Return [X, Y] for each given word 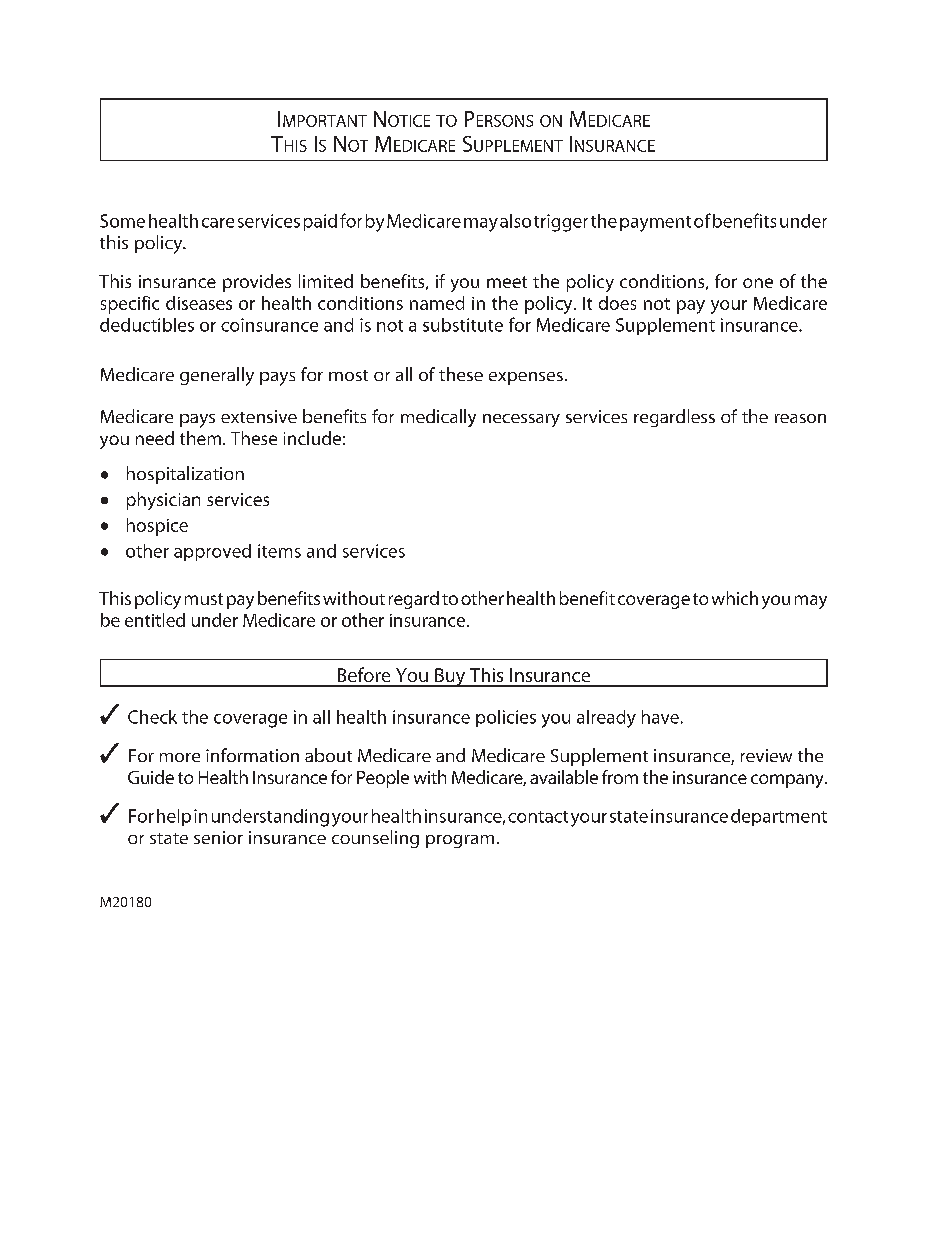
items [279, 551]
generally [217, 376]
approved [212, 552]
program [460, 841]
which [735, 598]
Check [152, 717]
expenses [526, 378]
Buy [450, 677]
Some [122, 221]
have [660, 717]
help [174, 817]
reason [800, 418]
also [515, 221]
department [779, 817]
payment [655, 224]
